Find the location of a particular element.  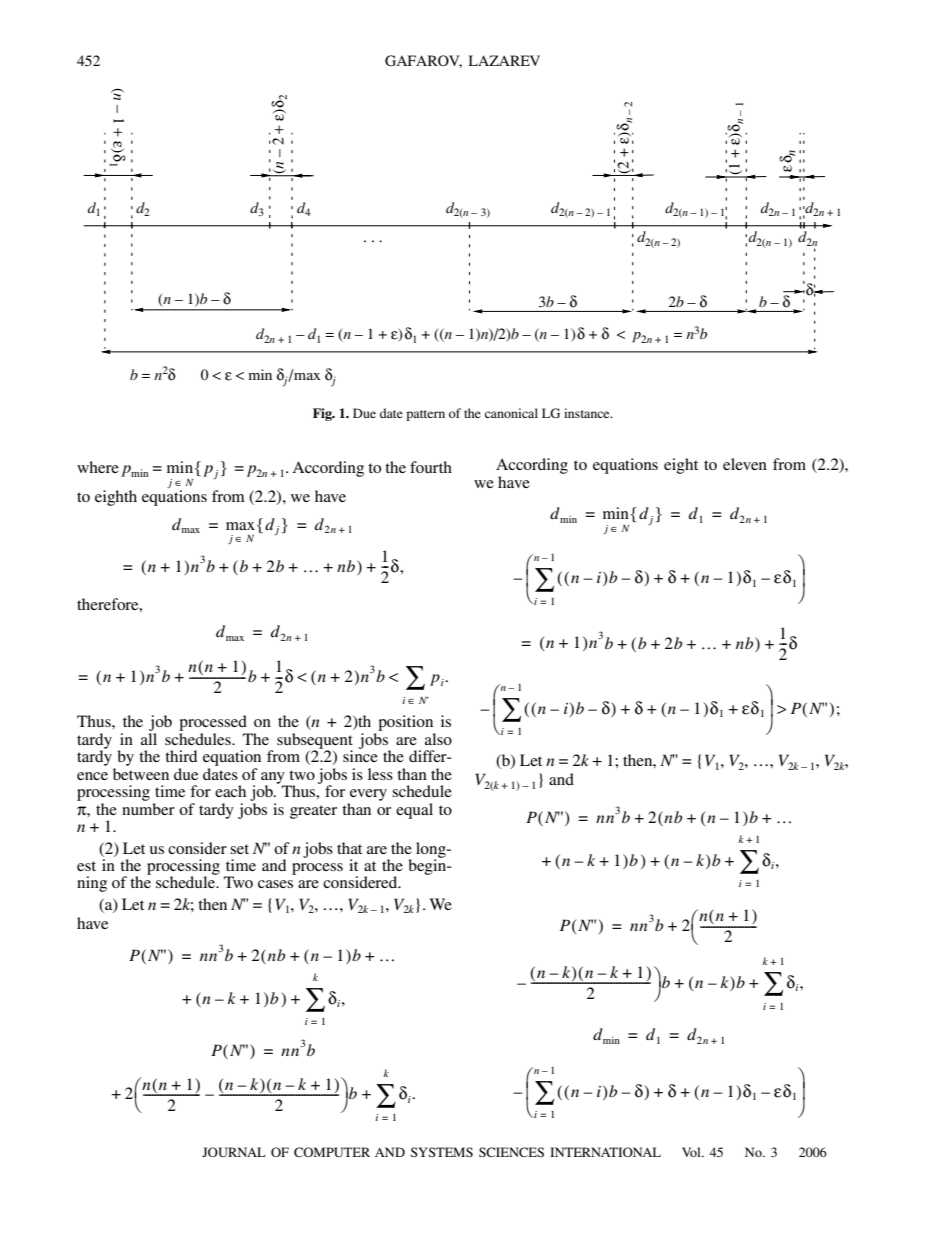

third is located at coordinates (181, 756).
